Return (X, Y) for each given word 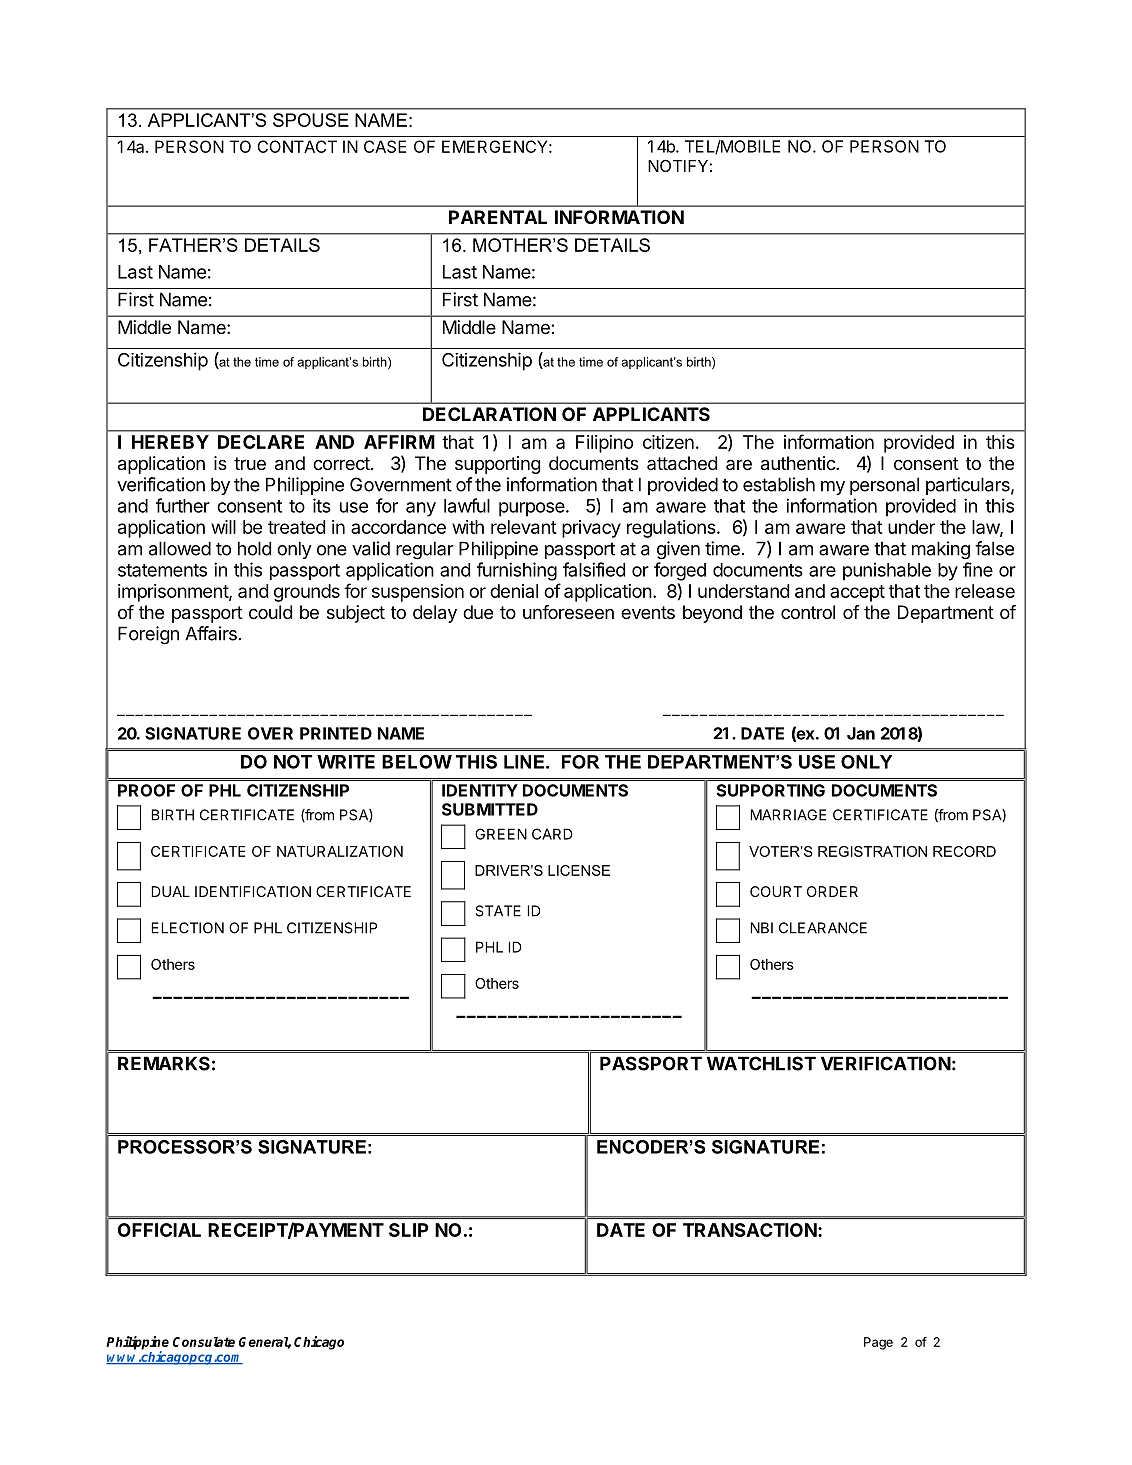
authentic (799, 463)
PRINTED (336, 733)
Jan (861, 733)
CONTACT (297, 146)
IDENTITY (480, 790)
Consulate (204, 1342)
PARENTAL (498, 217)
